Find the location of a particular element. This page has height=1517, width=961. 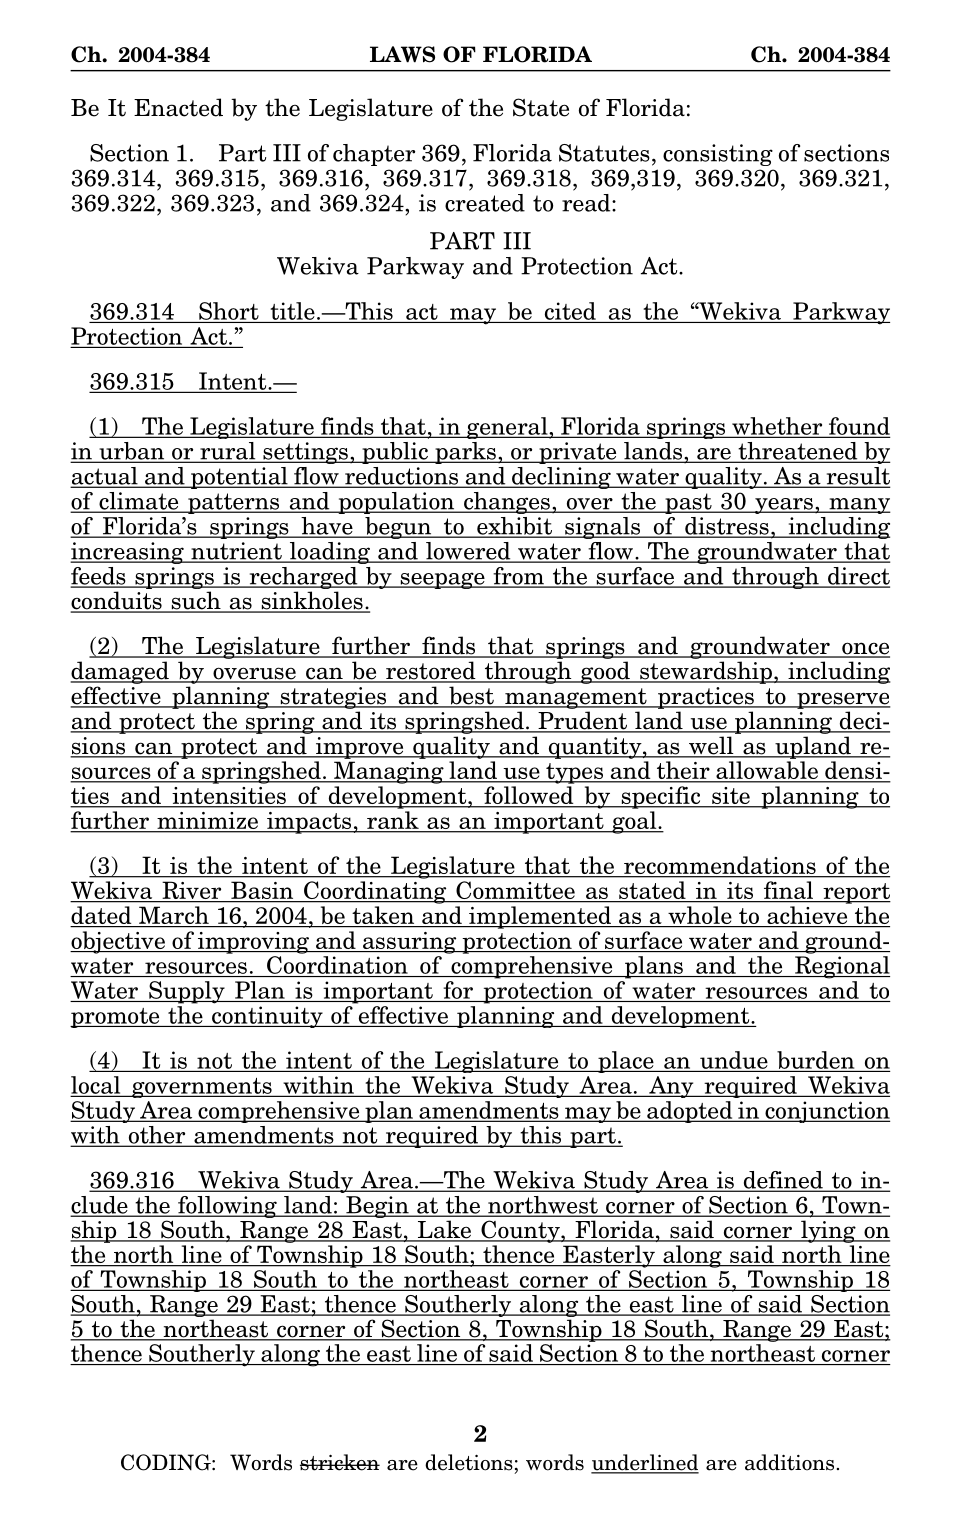

patterns is located at coordinates (234, 503).
